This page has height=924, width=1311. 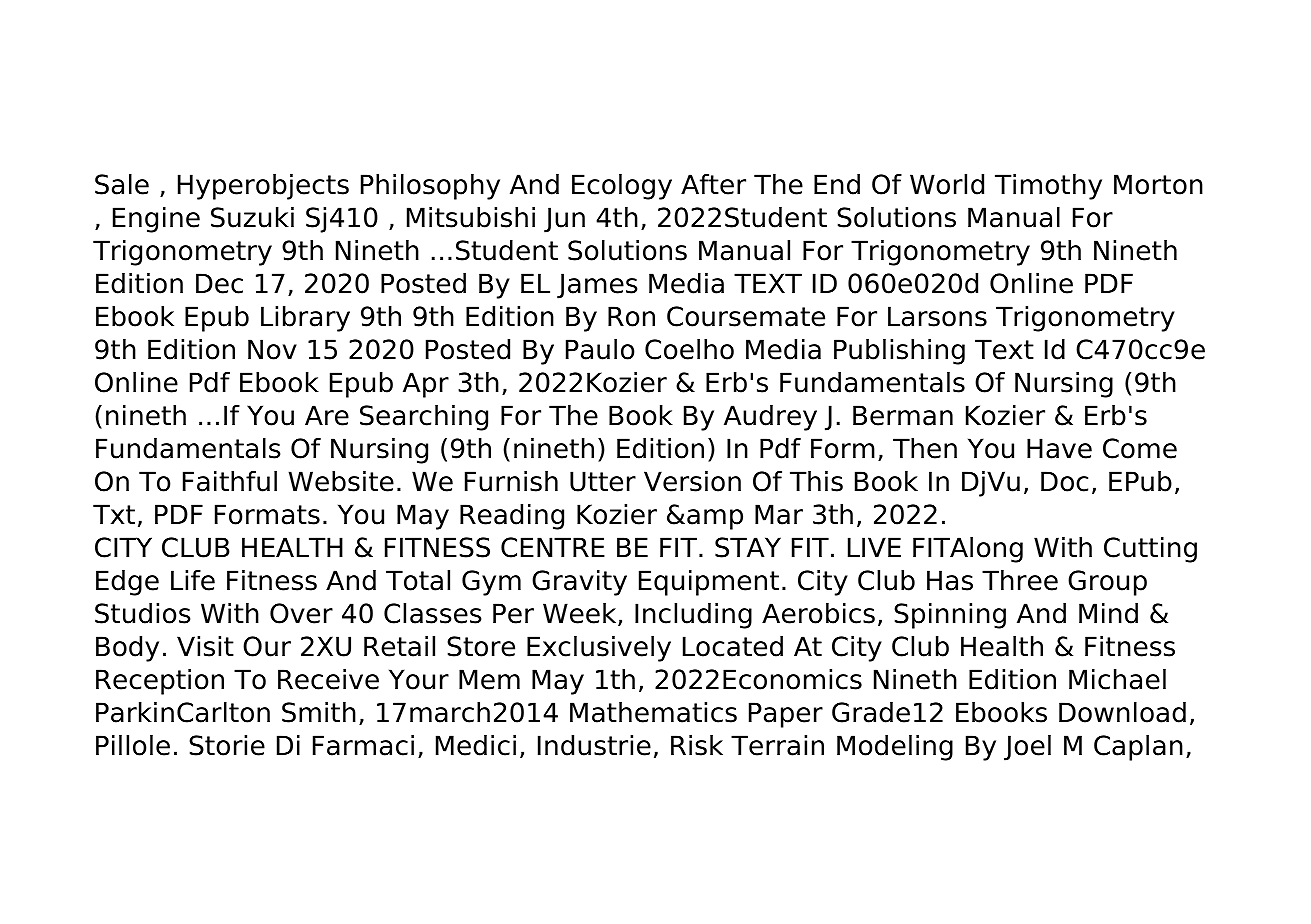 What do you see at coordinates (600, 349) in the page?
I see `Paulo` at bounding box center [600, 349].
